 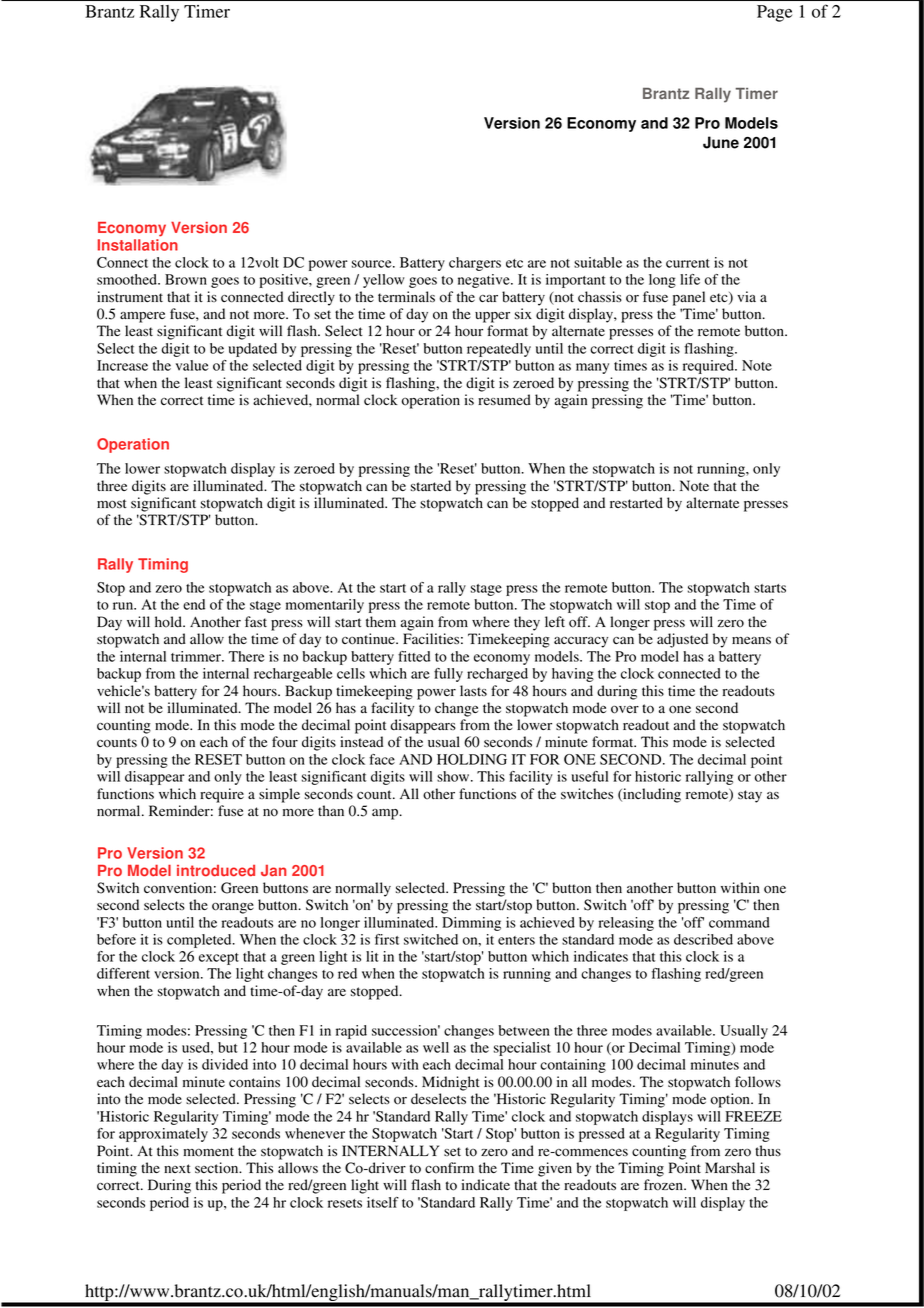 What do you see at coordinates (504, 400) in the page?
I see `resumed` at bounding box center [504, 400].
